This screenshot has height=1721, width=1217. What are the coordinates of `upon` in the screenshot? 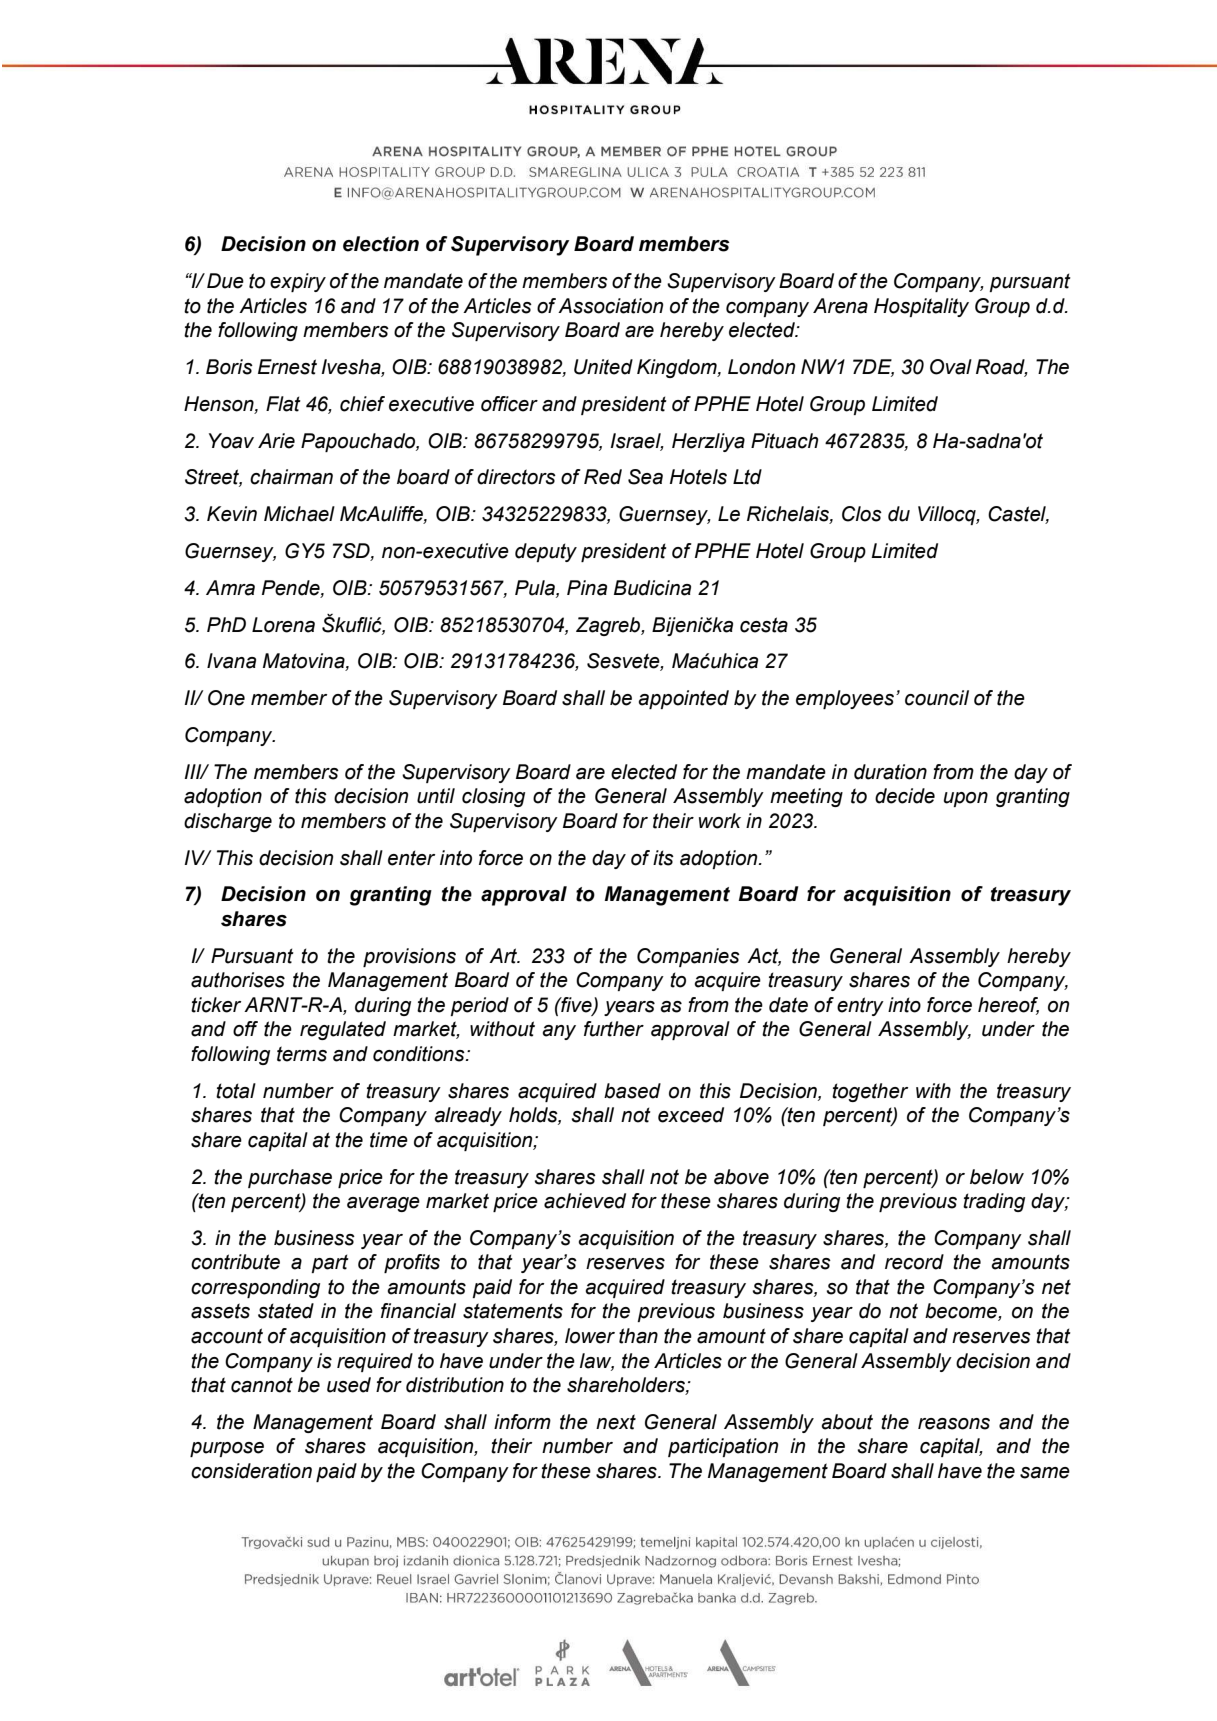 It's located at (966, 799).
